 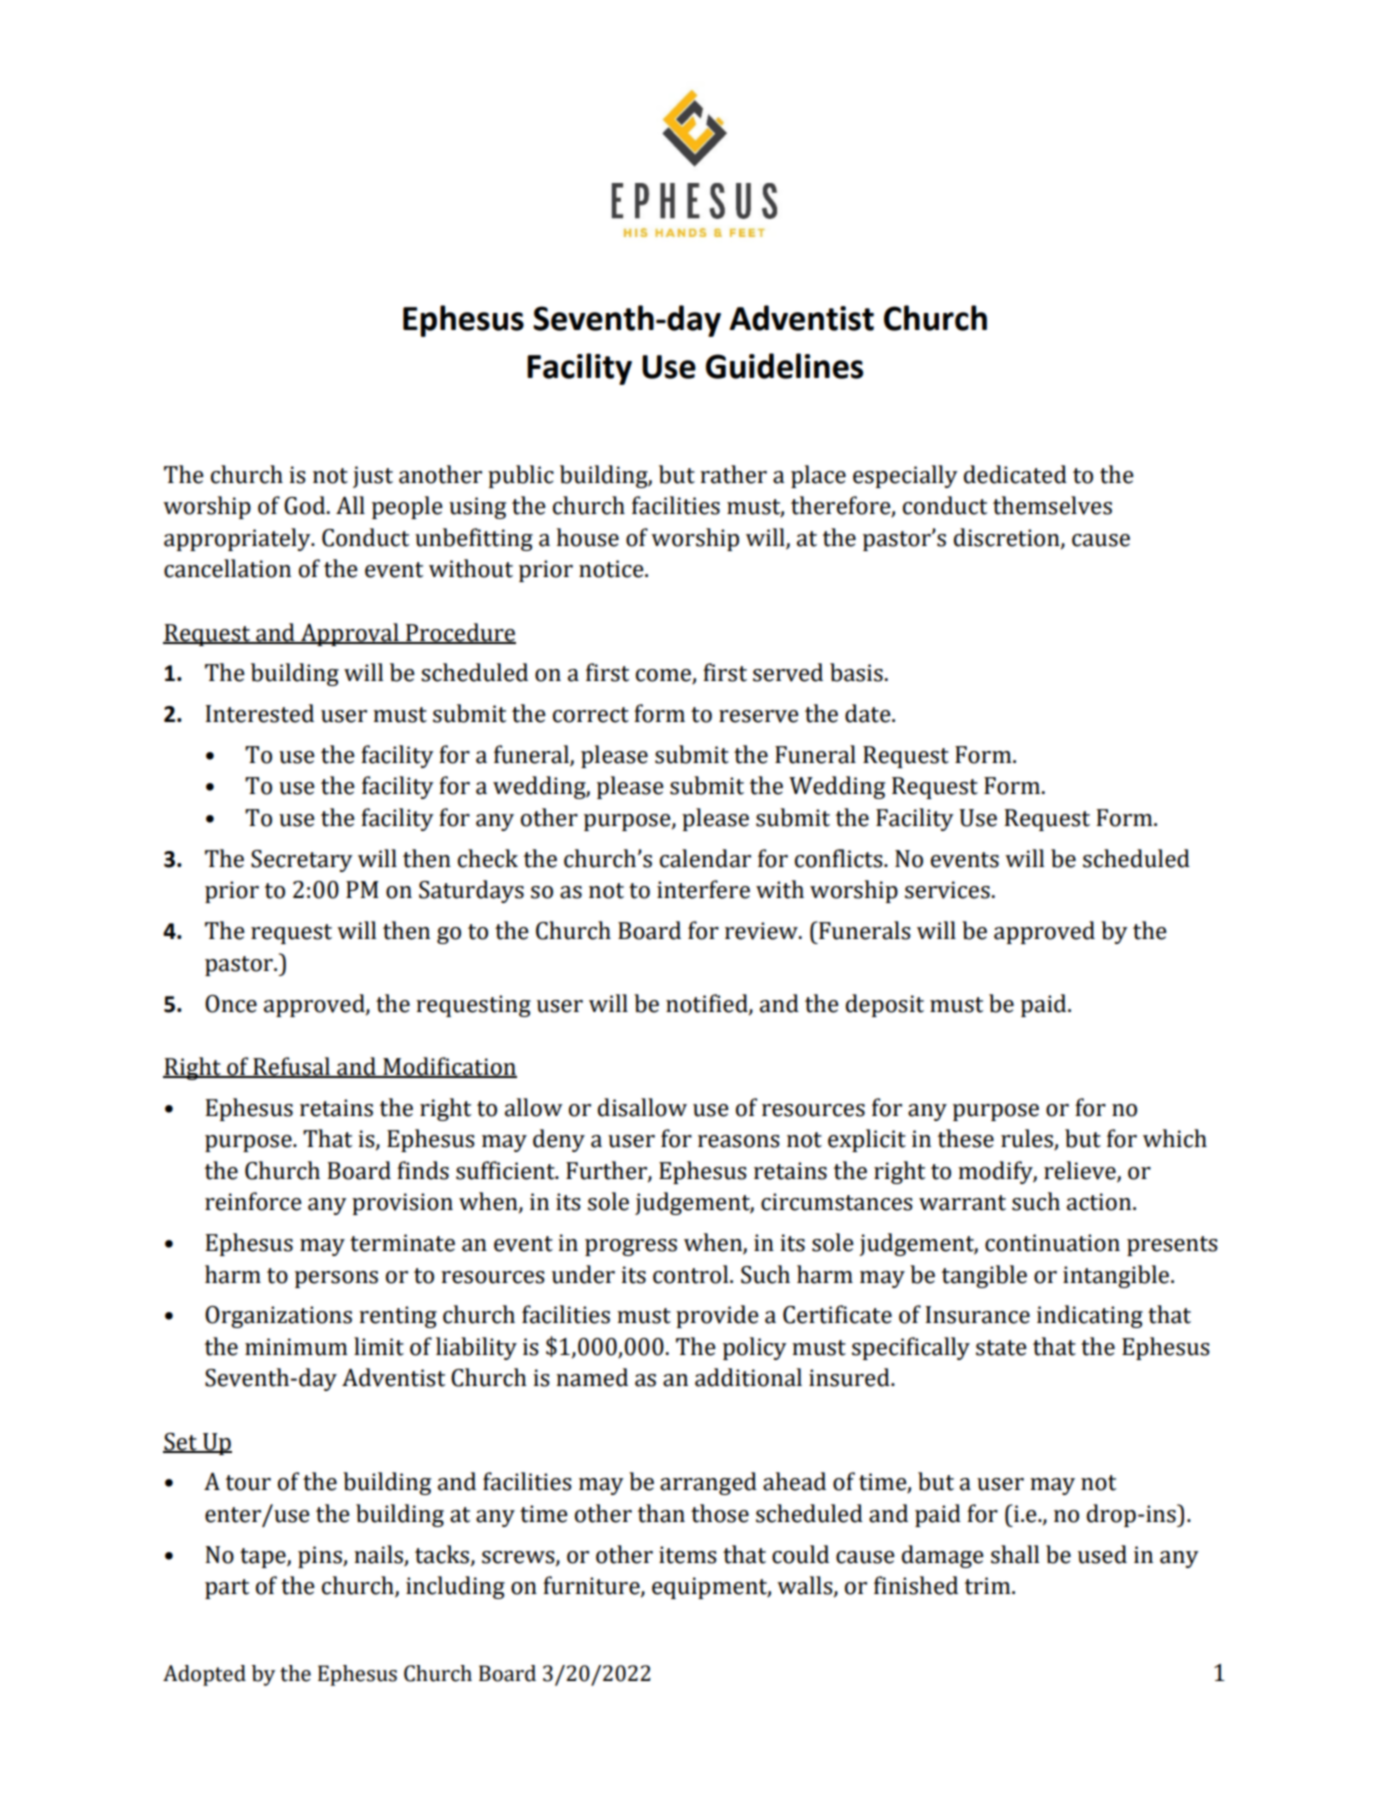 What do you see at coordinates (1052, 1243) in the screenshot?
I see `continuation` at bounding box center [1052, 1243].
